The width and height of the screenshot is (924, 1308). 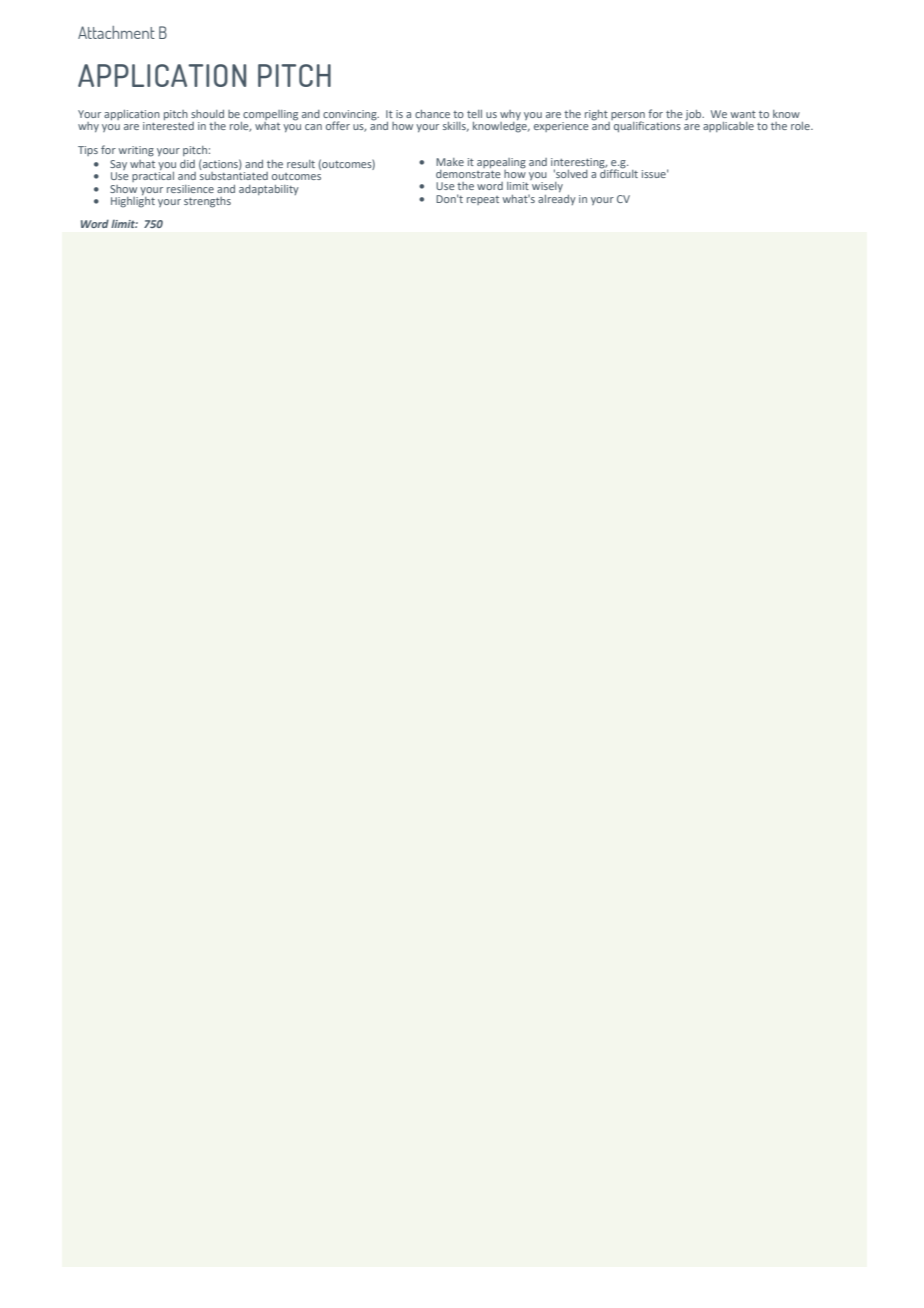 I want to click on Attachment, so click(x=116, y=32).
